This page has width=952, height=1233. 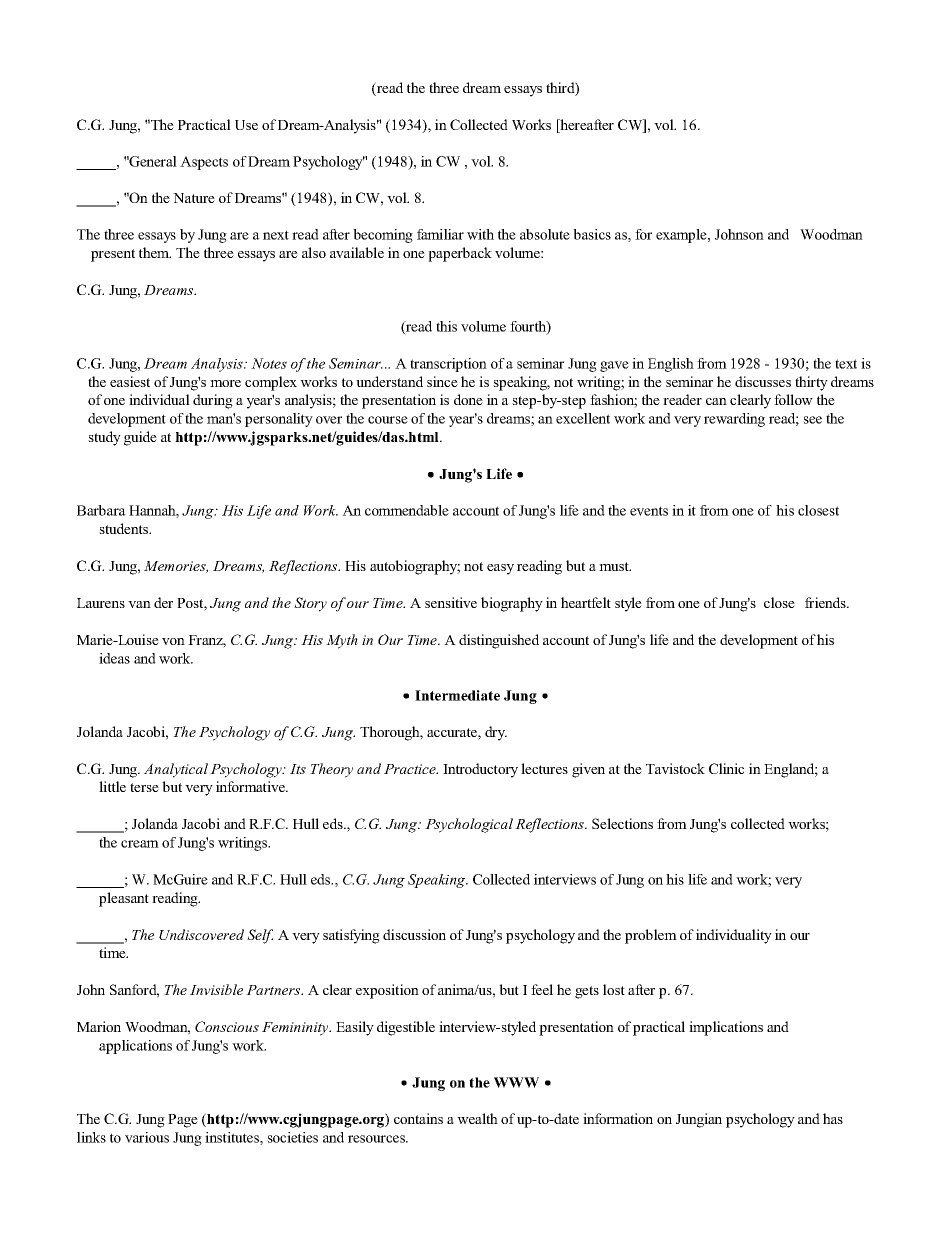 What do you see at coordinates (480, 234) in the page?
I see `with` at bounding box center [480, 234].
